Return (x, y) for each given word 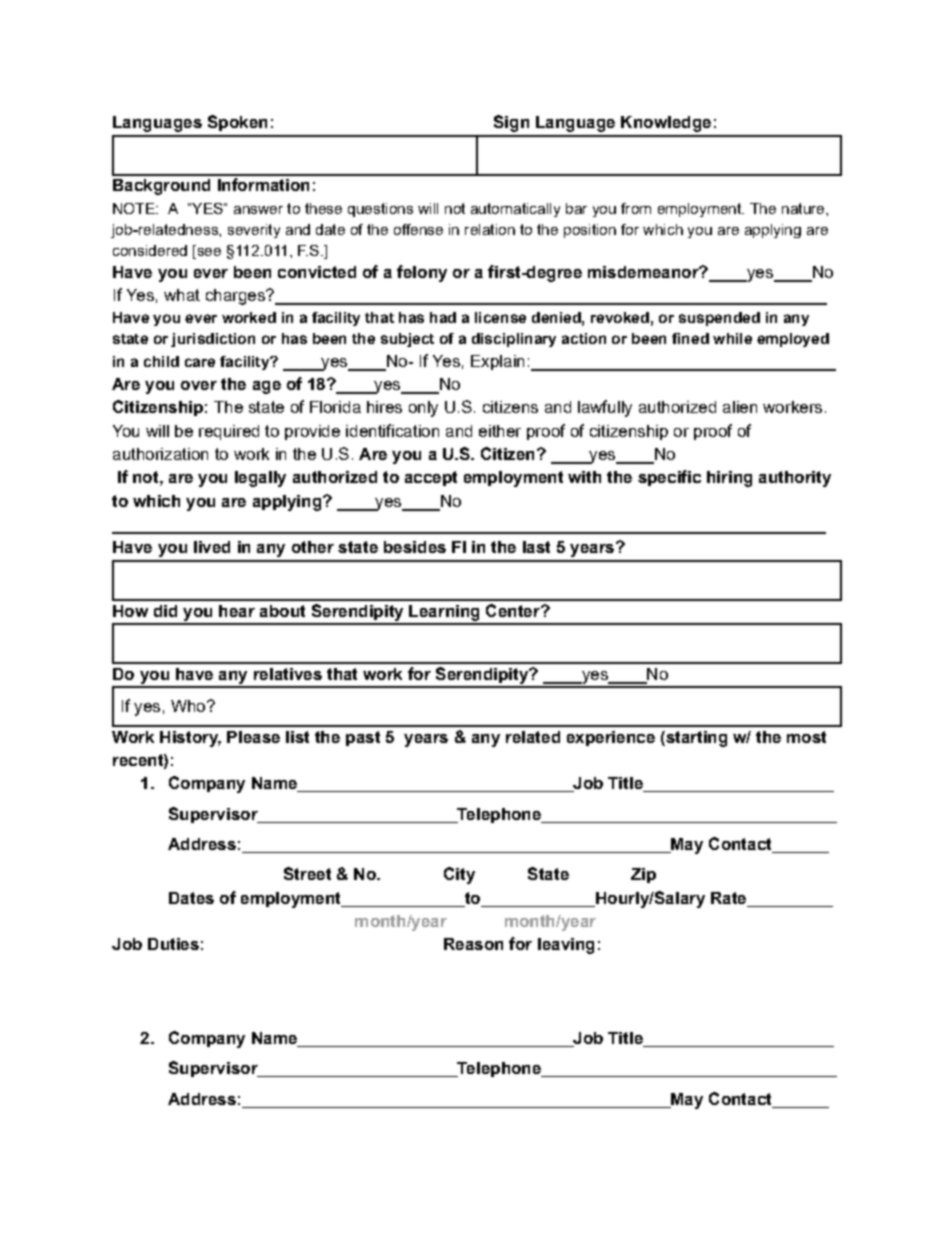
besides (415, 547)
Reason (473, 944)
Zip (643, 875)
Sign (511, 123)
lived (212, 547)
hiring (729, 479)
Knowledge (666, 124)
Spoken (237, 123)
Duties (173, 944)
